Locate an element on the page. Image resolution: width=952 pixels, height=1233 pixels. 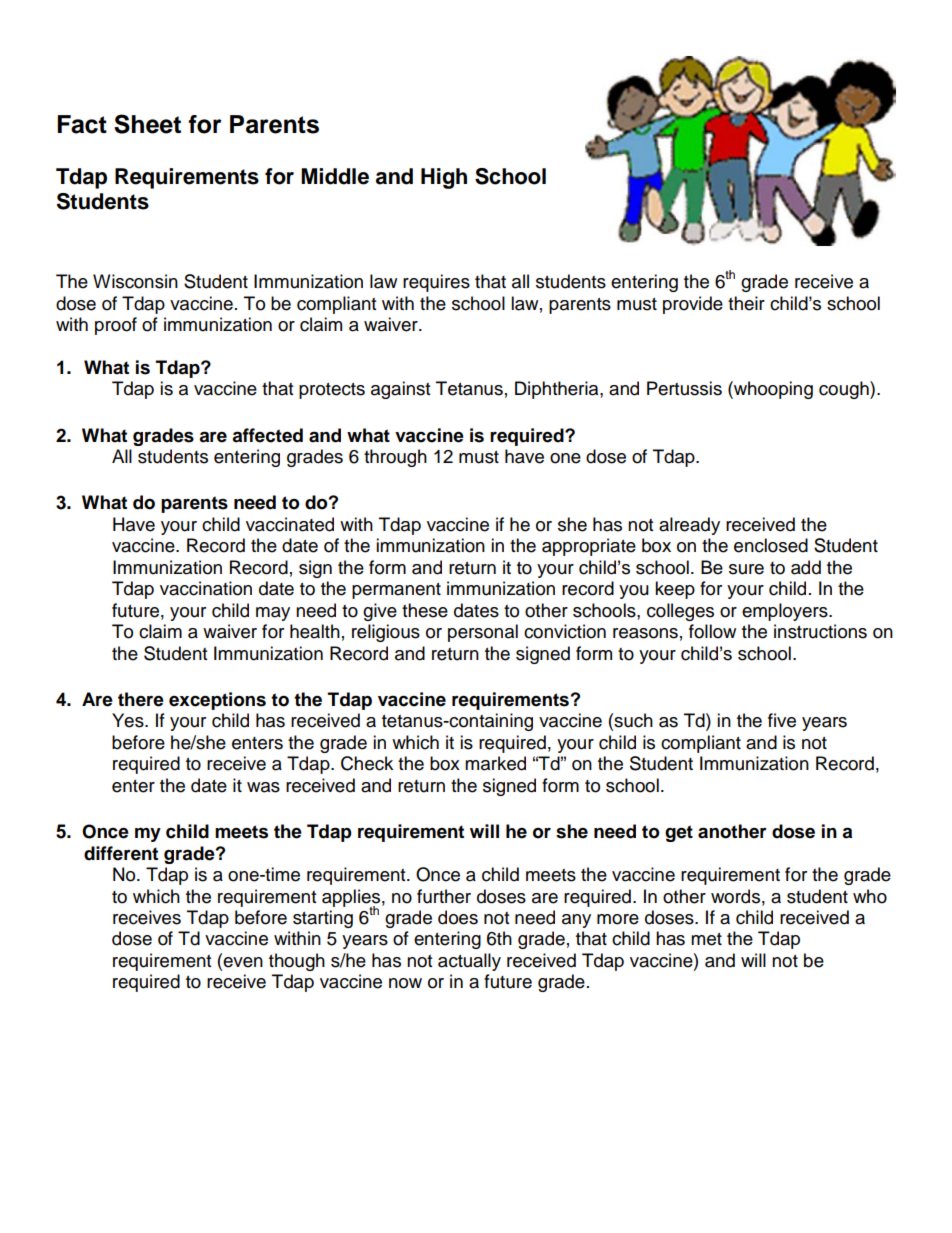
though is located at coordinates (297, 962).
